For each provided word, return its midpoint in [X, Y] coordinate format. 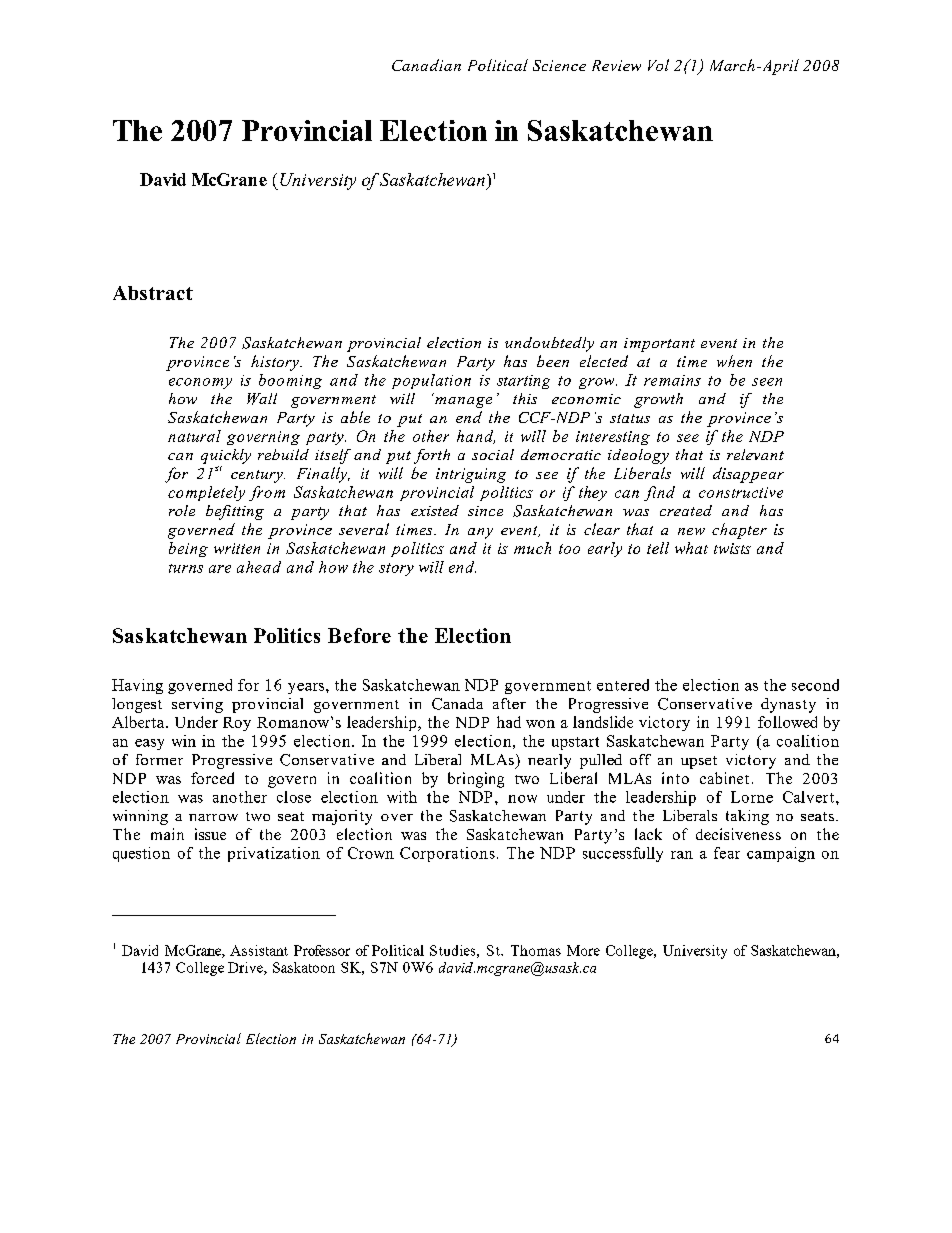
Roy [237, 724]
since [485, 511]
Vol [658, 65]
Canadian [426, 65]
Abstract [153, 293]
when [734, 361]
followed [787, 722]
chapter [739, 531]
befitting [235, 512]
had [509, 722]
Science [559, 65]
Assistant [259, 950]
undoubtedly [549, 344]
